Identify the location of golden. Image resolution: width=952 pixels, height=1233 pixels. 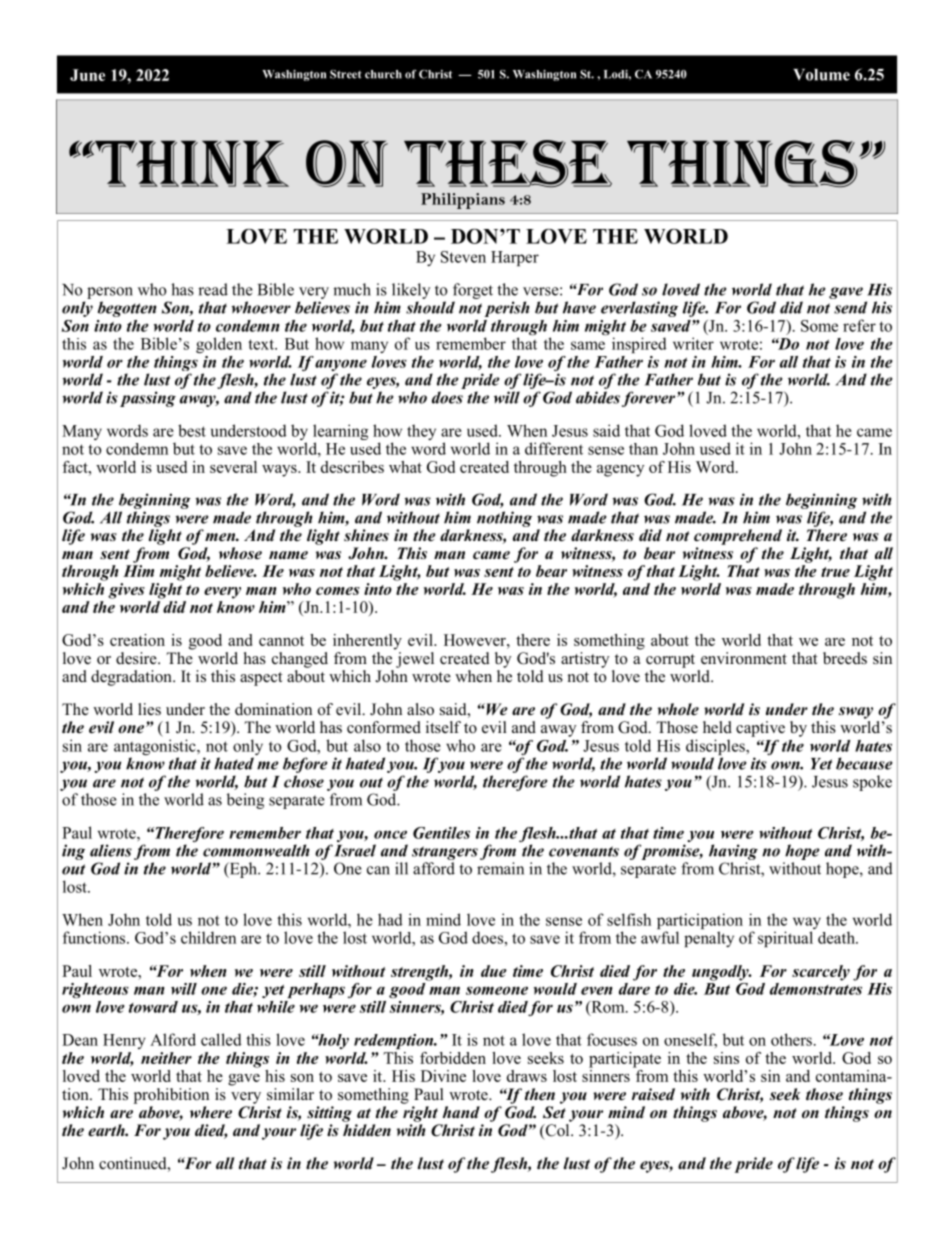
(219, 345).
